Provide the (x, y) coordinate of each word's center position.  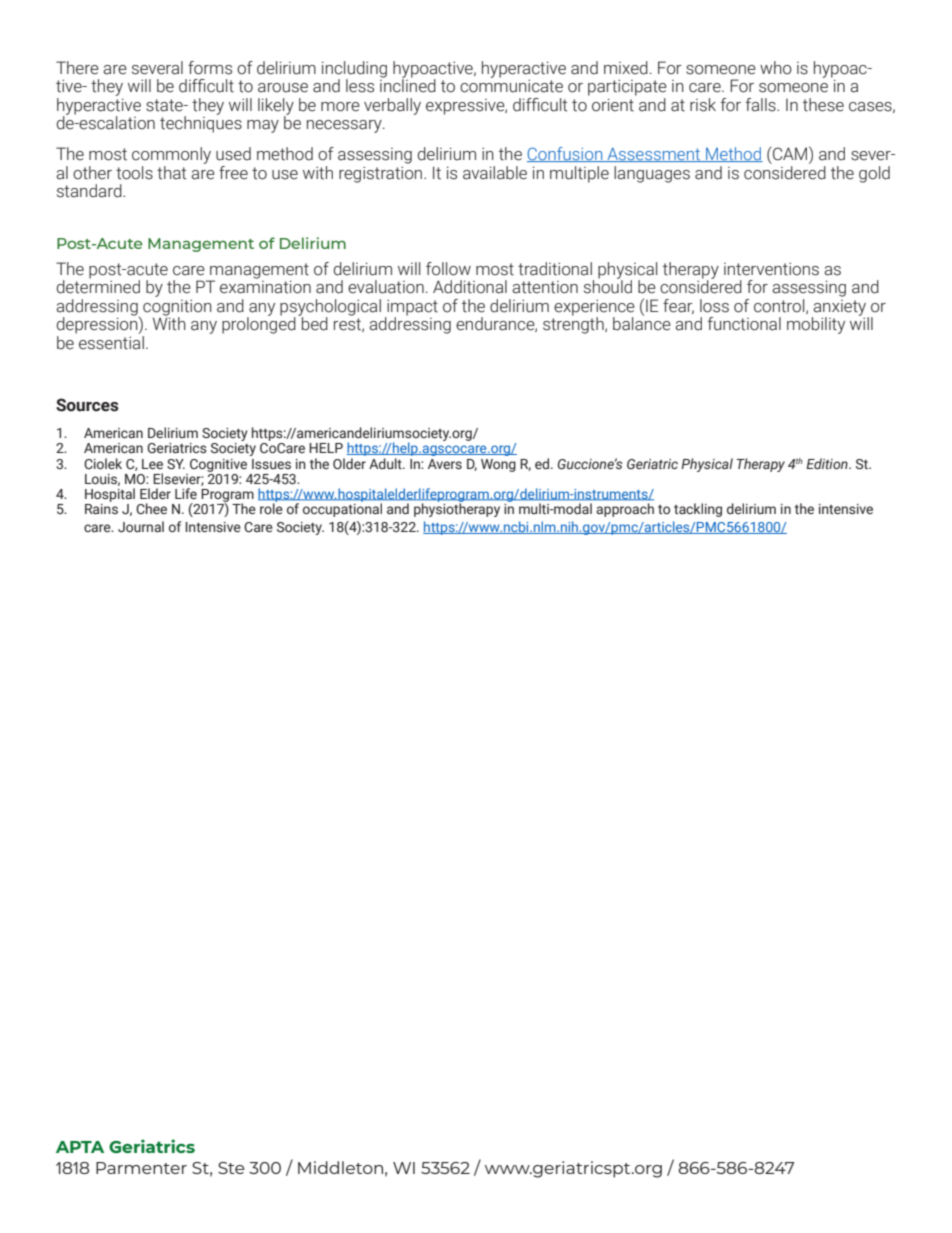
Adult (386, 463)
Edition (828, 463)
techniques (201, 123)
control (780, 306)
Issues (271, 464)
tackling (698, 510)
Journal (141, 527)
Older (349, 463)
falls (762, 105)
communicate (511, 85)
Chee (151, 509)
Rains (101, 507)
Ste (231, 1168)
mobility (816, 325)
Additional (470, 287)
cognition (177, 309)
